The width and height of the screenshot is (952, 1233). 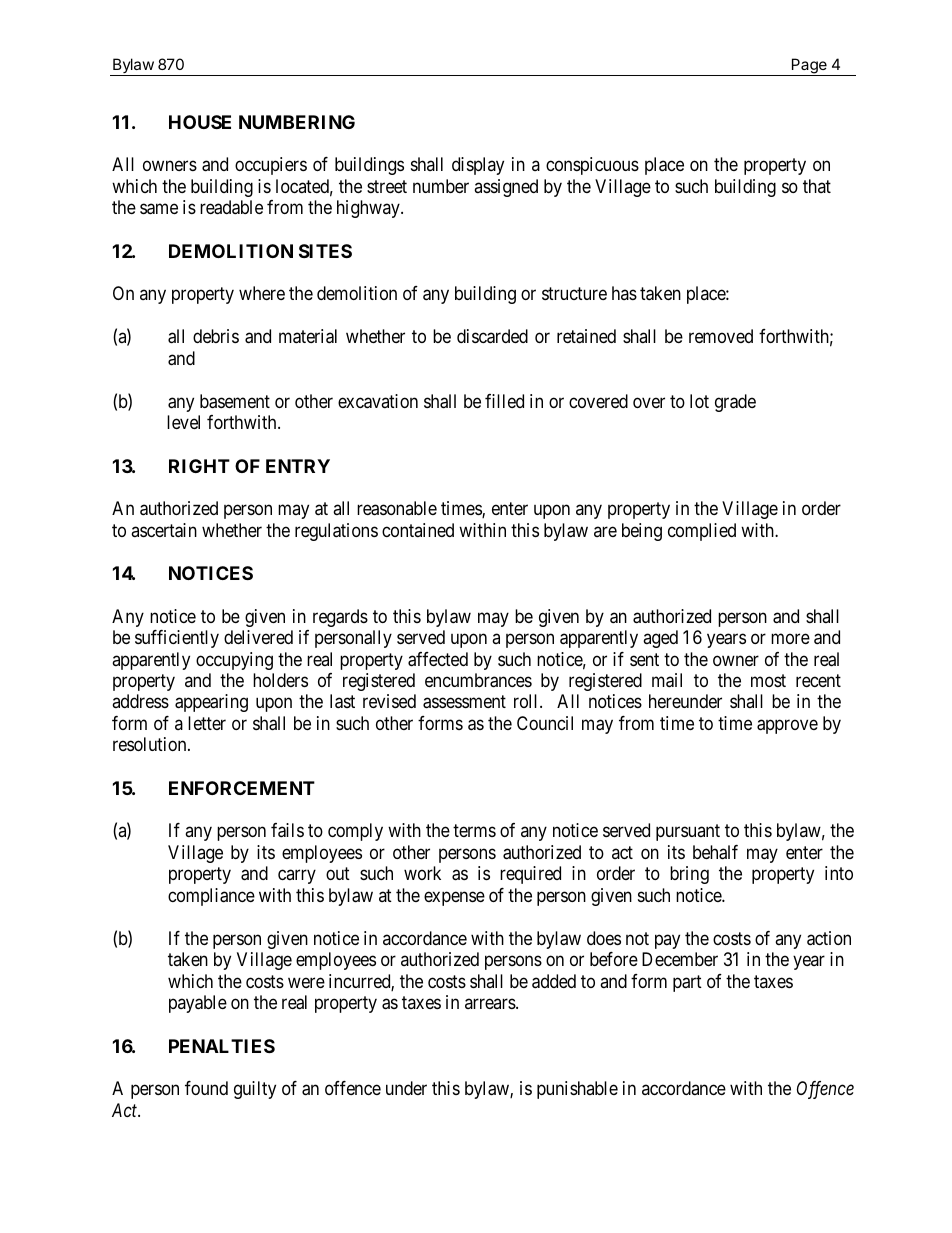 What do you see at coordinates (735, 403) in the screenshot?
I see `grade` at bounding box center [735, 403].
